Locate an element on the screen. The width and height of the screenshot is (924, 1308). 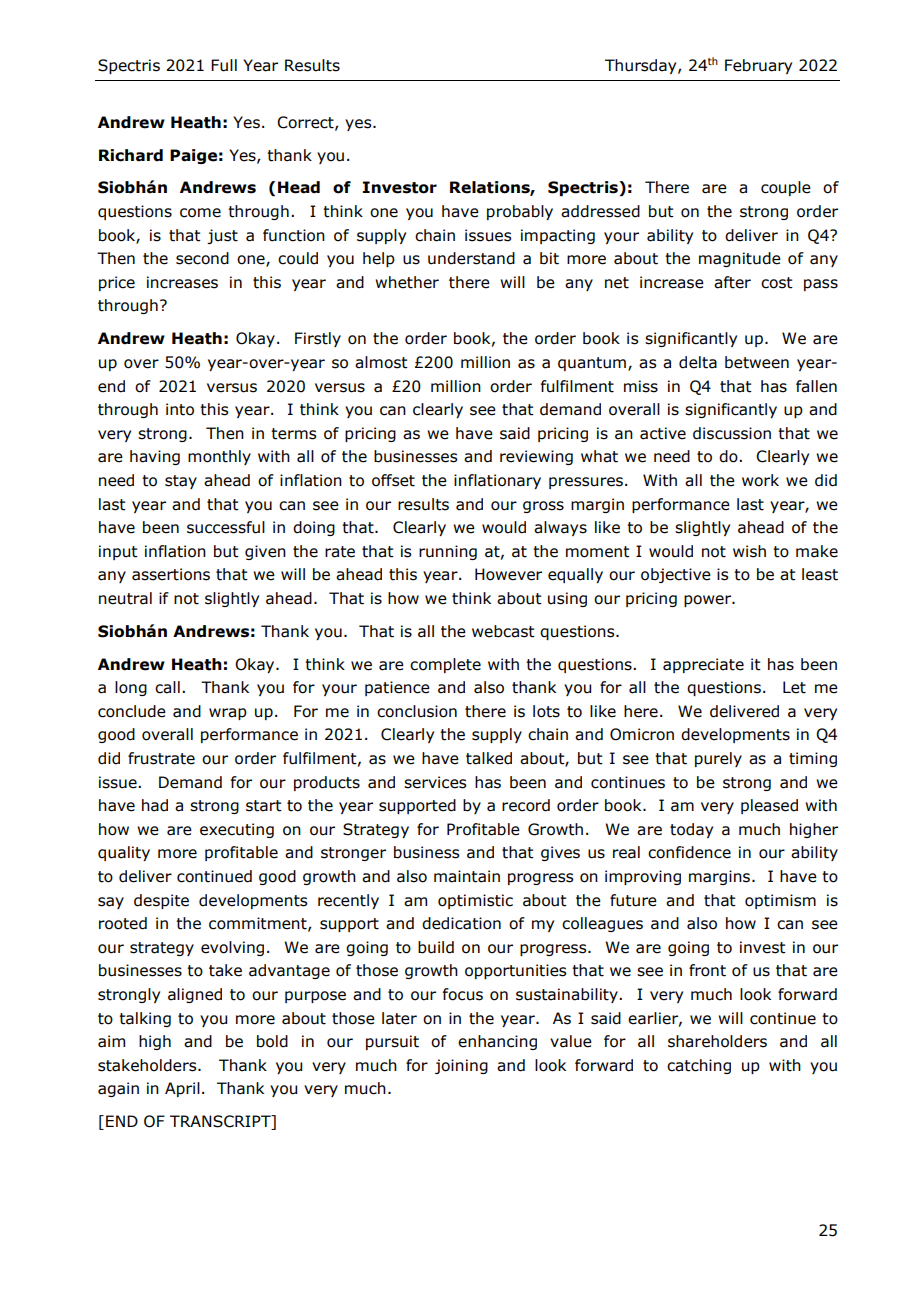
Correct is located at coordinates (306, 123).
